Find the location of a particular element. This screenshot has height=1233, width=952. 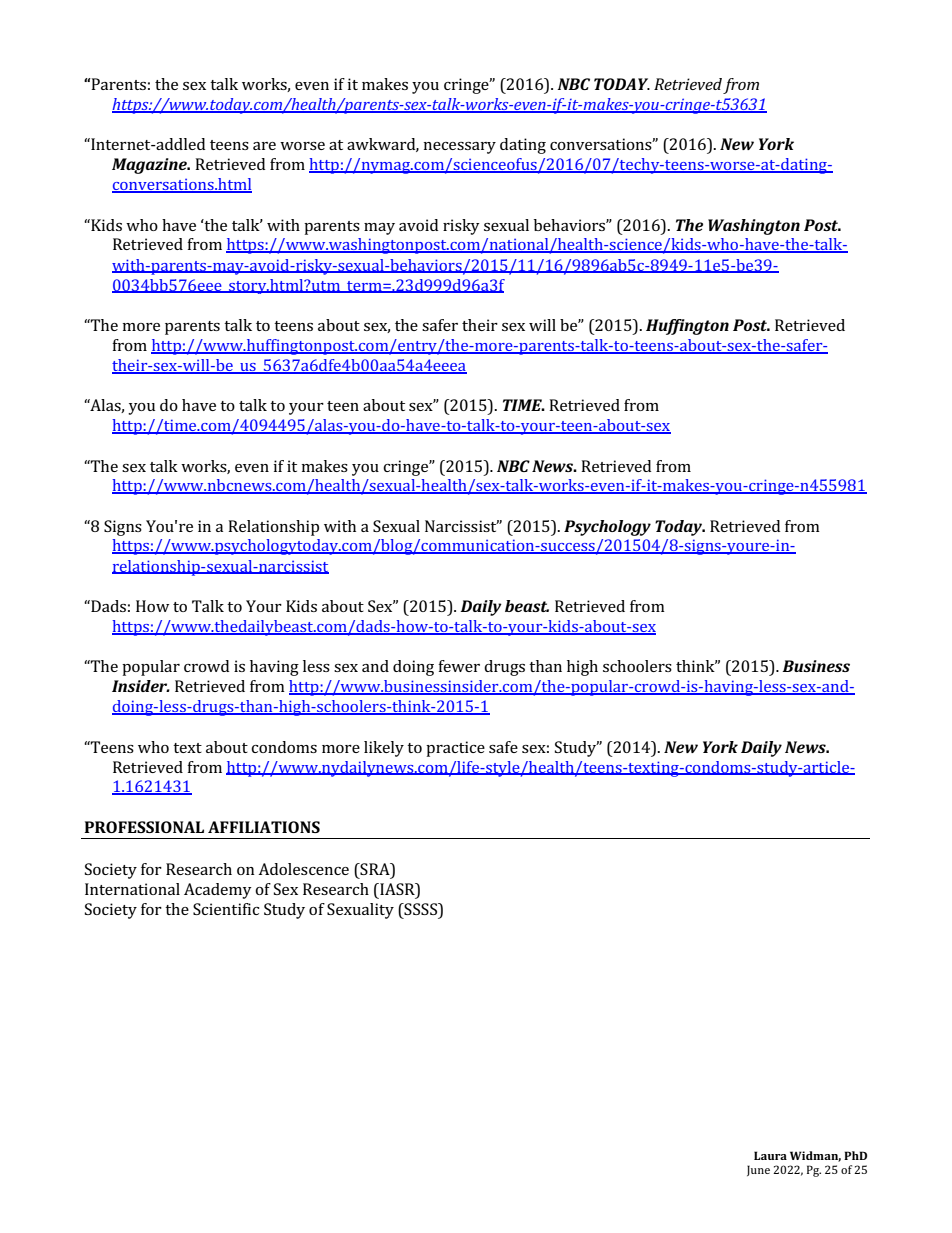

Scientific is located at coordinates (226, 909).
